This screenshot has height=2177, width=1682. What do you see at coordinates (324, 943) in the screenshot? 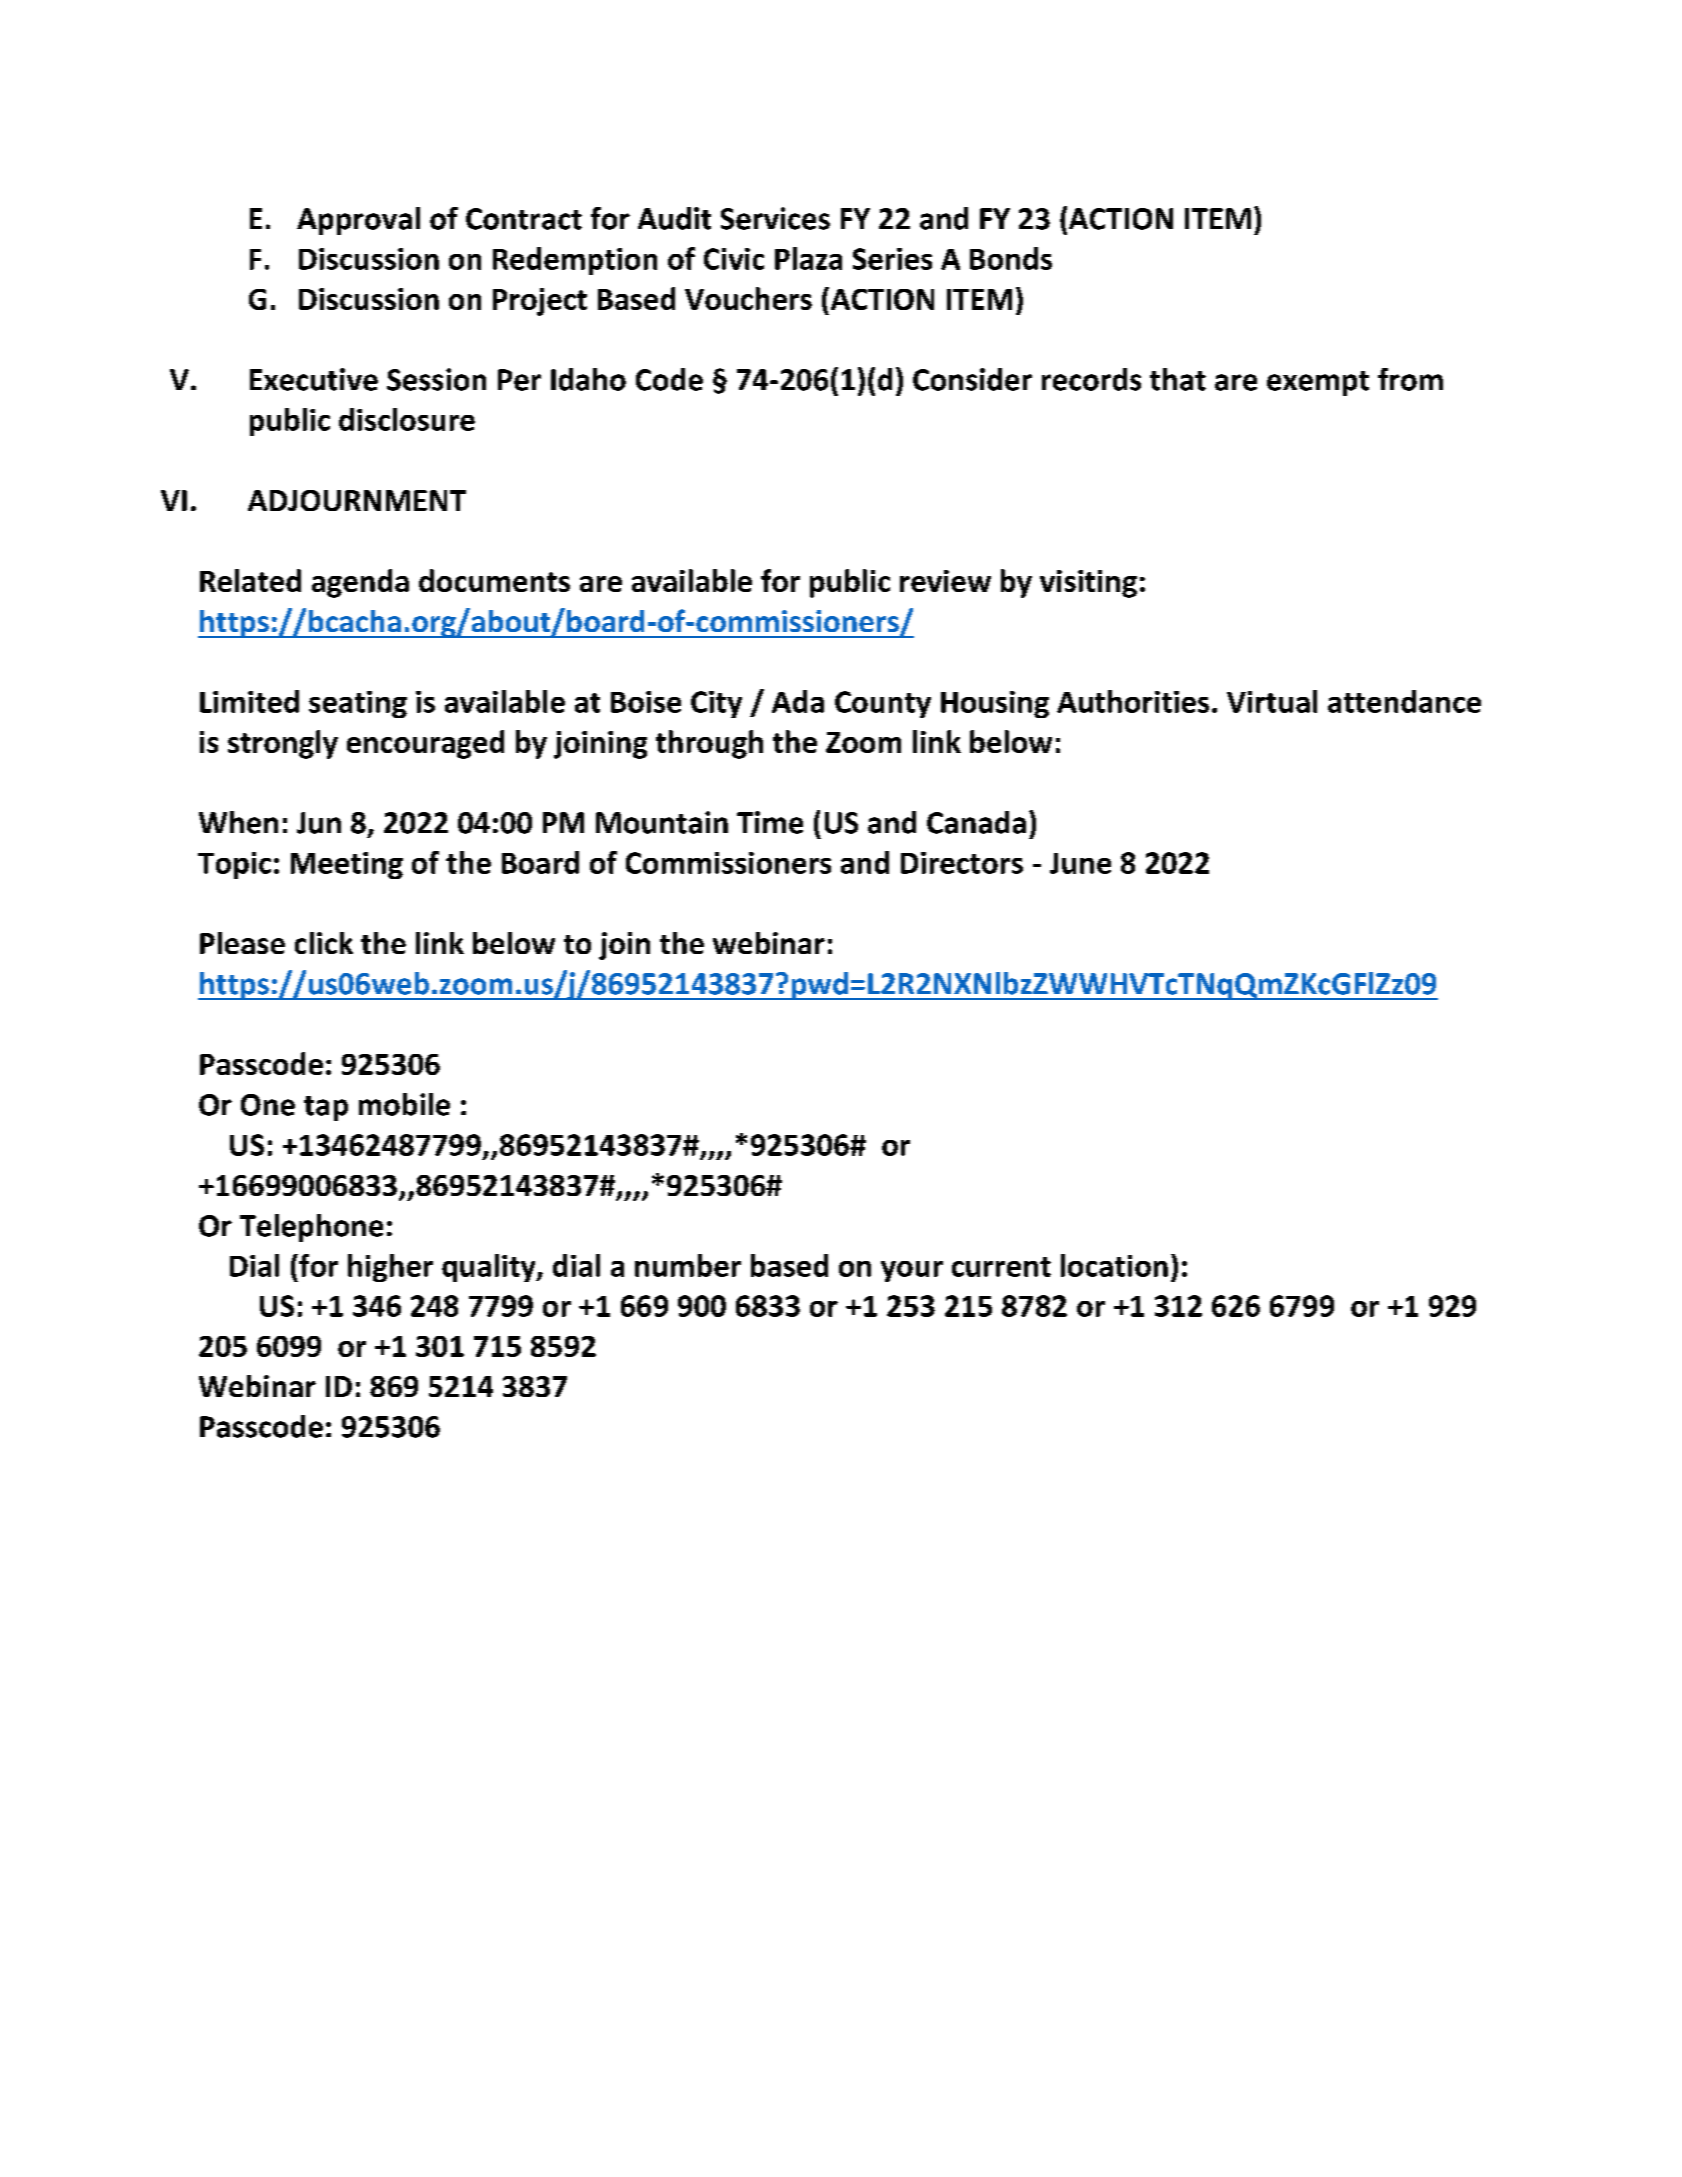
I see `click` at bounding box center [324, 943].
